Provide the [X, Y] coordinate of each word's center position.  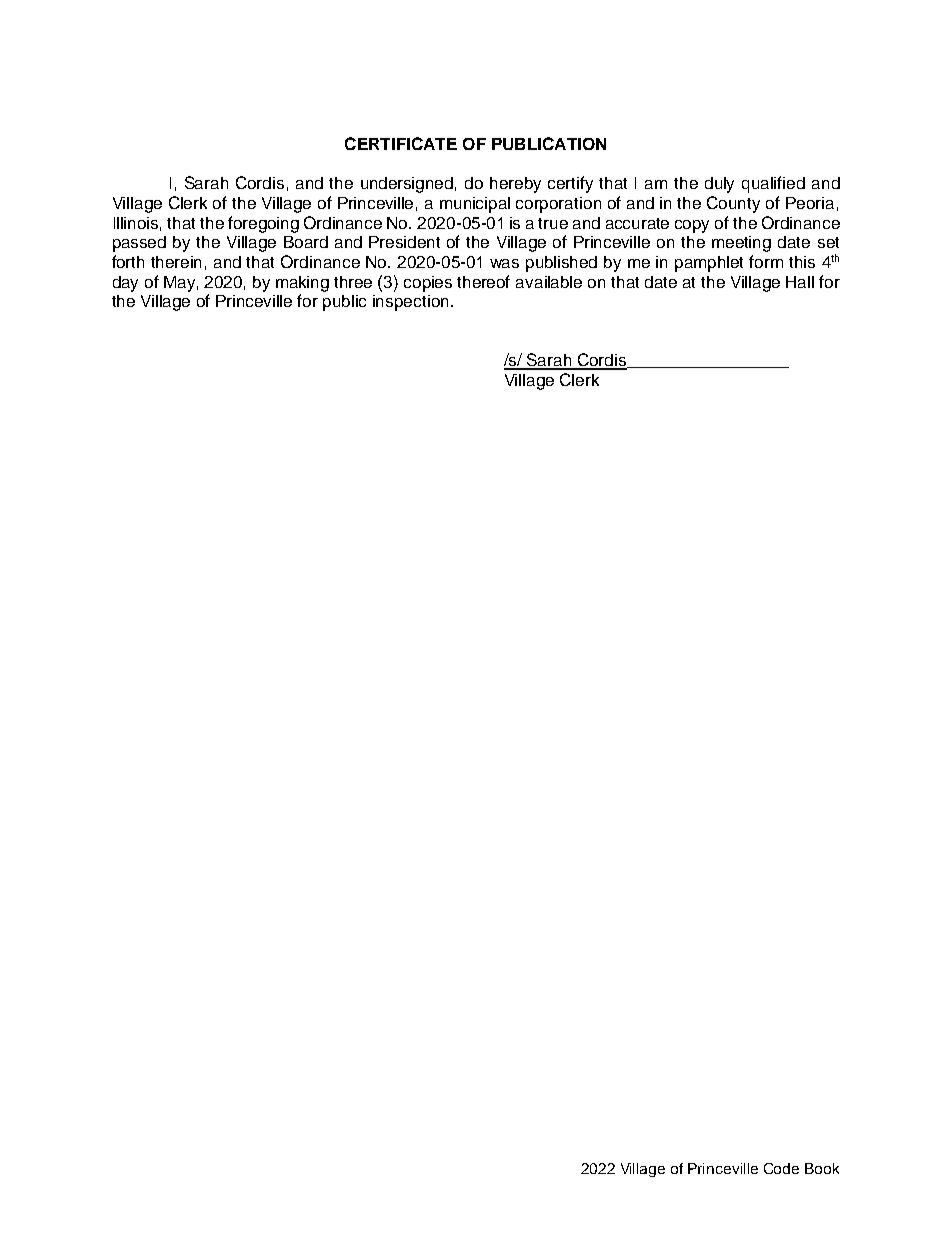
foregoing [263, 224]
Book [822, 1168]
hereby [515, 185]
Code [781, 1168]
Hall [800, 282]
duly [719, 185]
